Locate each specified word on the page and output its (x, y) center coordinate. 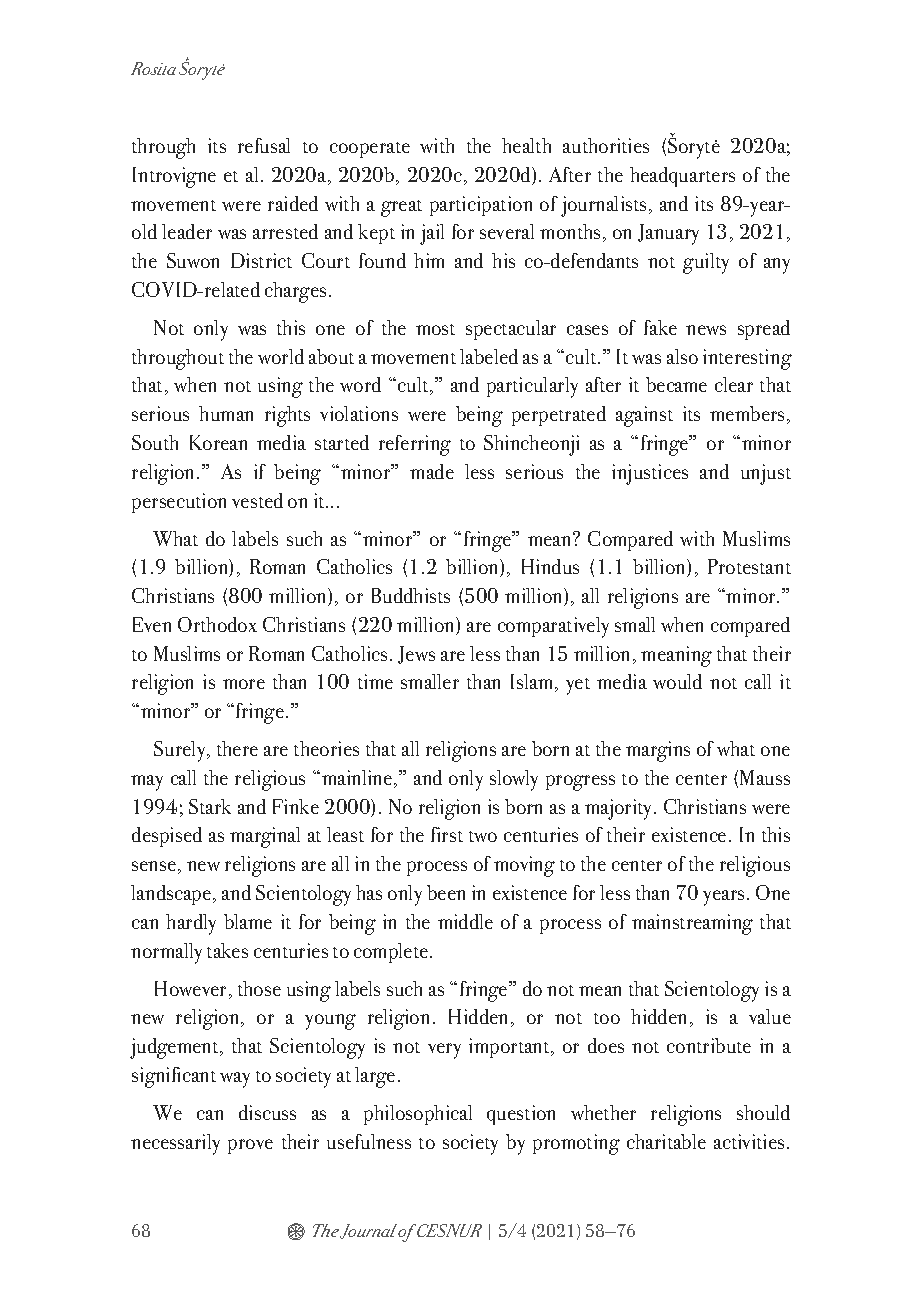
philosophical (418, 1115)
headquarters (682, 177)
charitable (666, 1141)
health (526, 145)
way (235, 1080)
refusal (264, 145)
